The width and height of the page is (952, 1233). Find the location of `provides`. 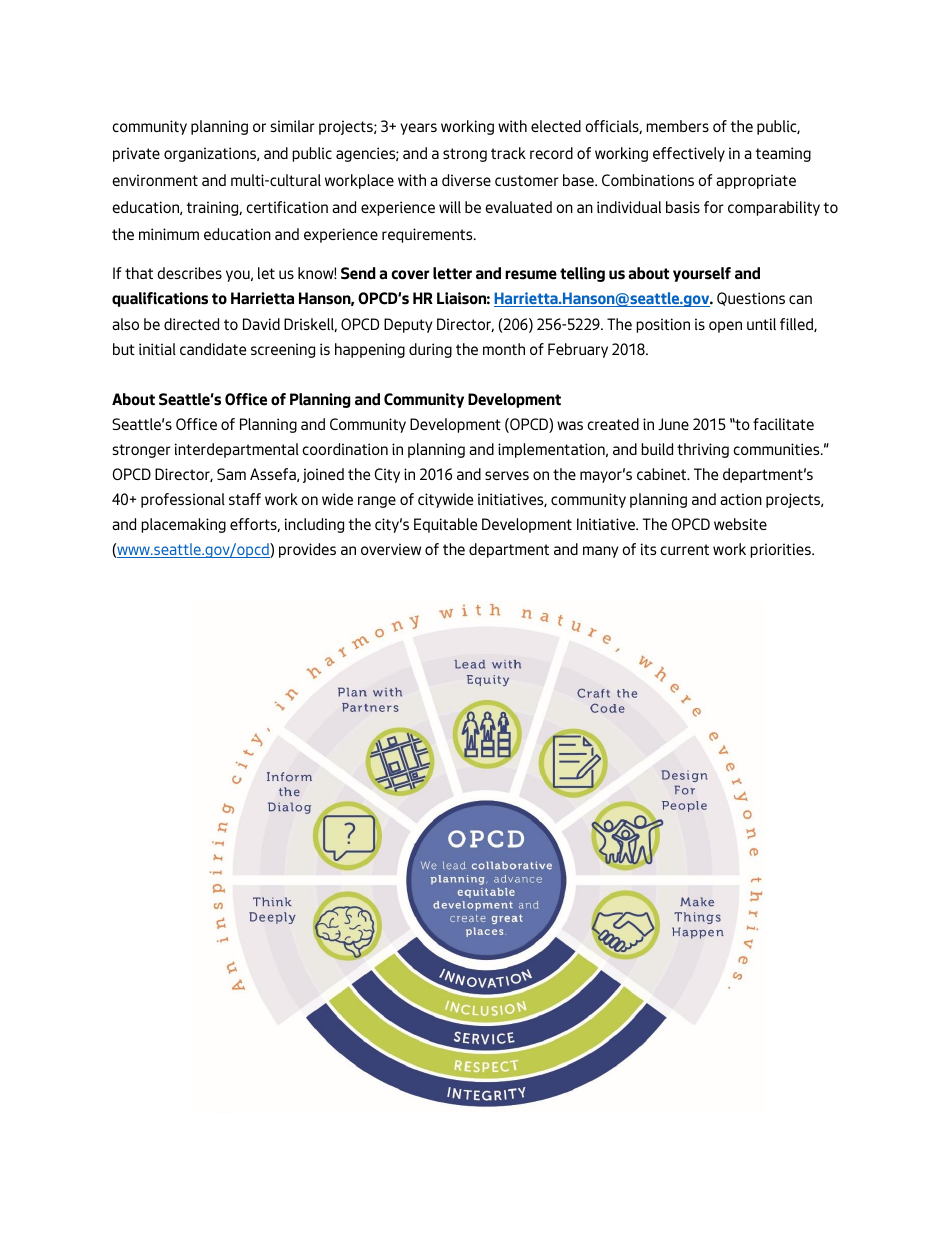

provides is located at coordinates (307, 550).
